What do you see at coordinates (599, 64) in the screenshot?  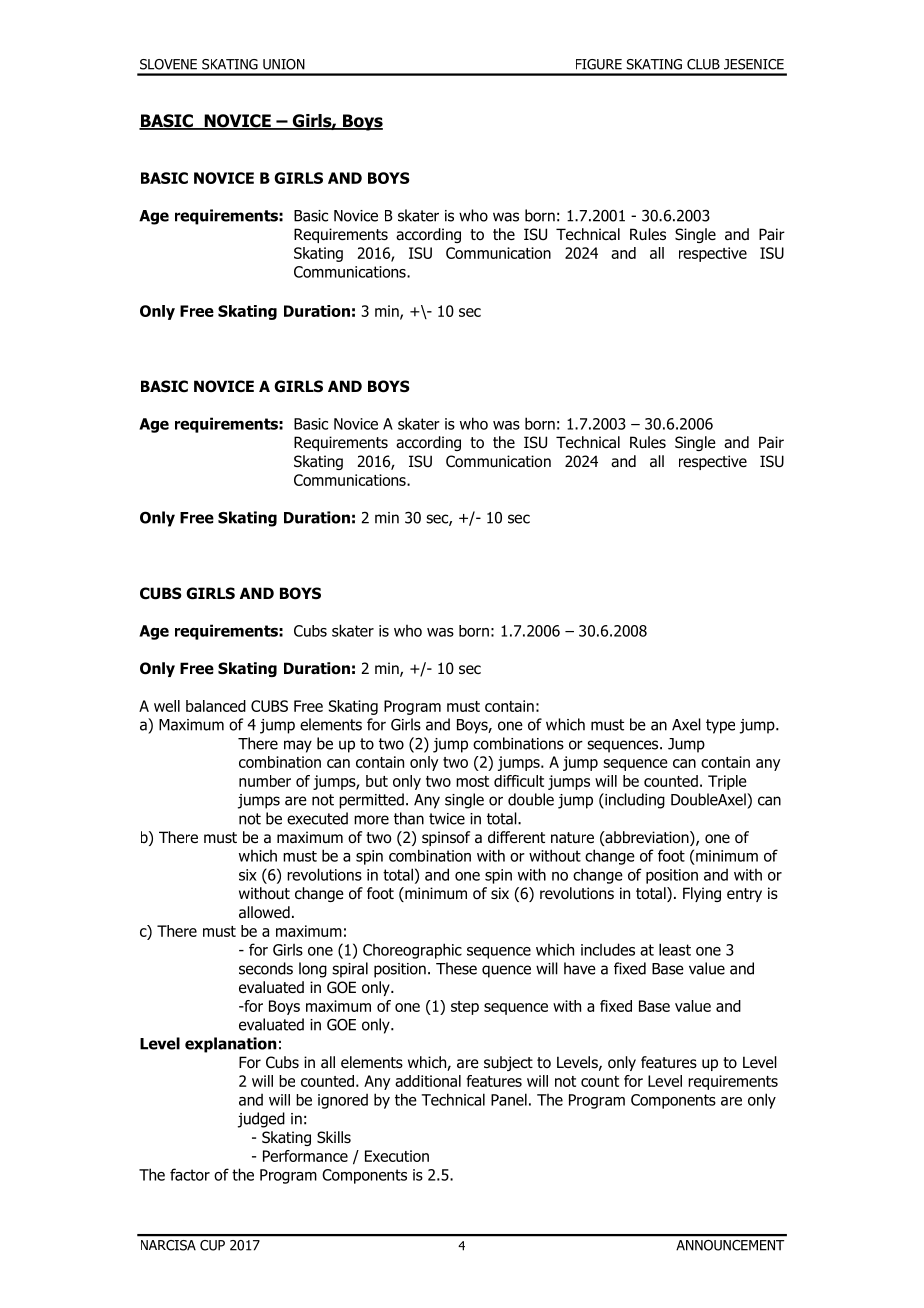 I see `FIGURE` at bounding box center [599, 64].
